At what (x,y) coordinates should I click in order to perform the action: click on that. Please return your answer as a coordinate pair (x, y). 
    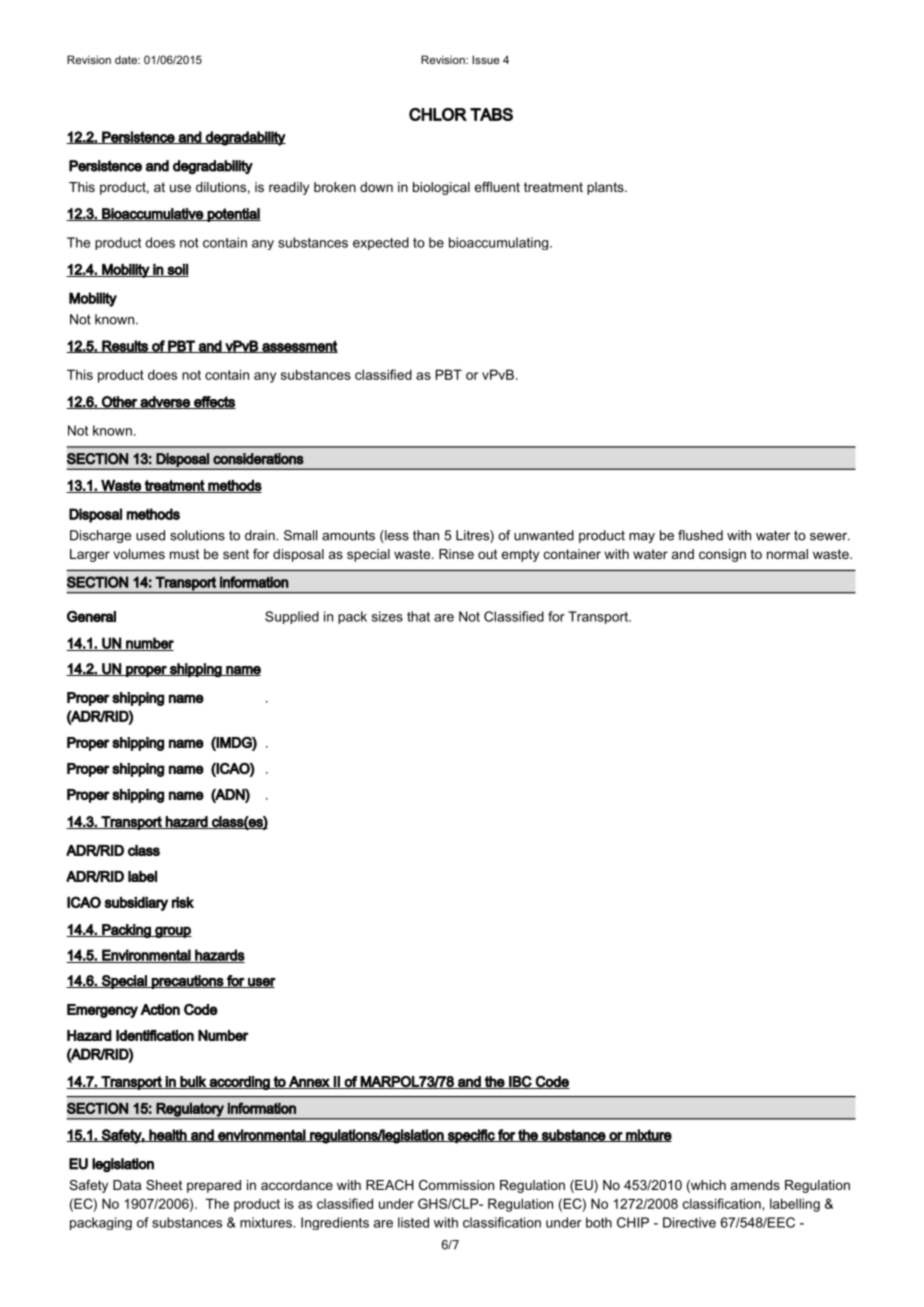
    Looking at the image, I should click on (418, 616).
